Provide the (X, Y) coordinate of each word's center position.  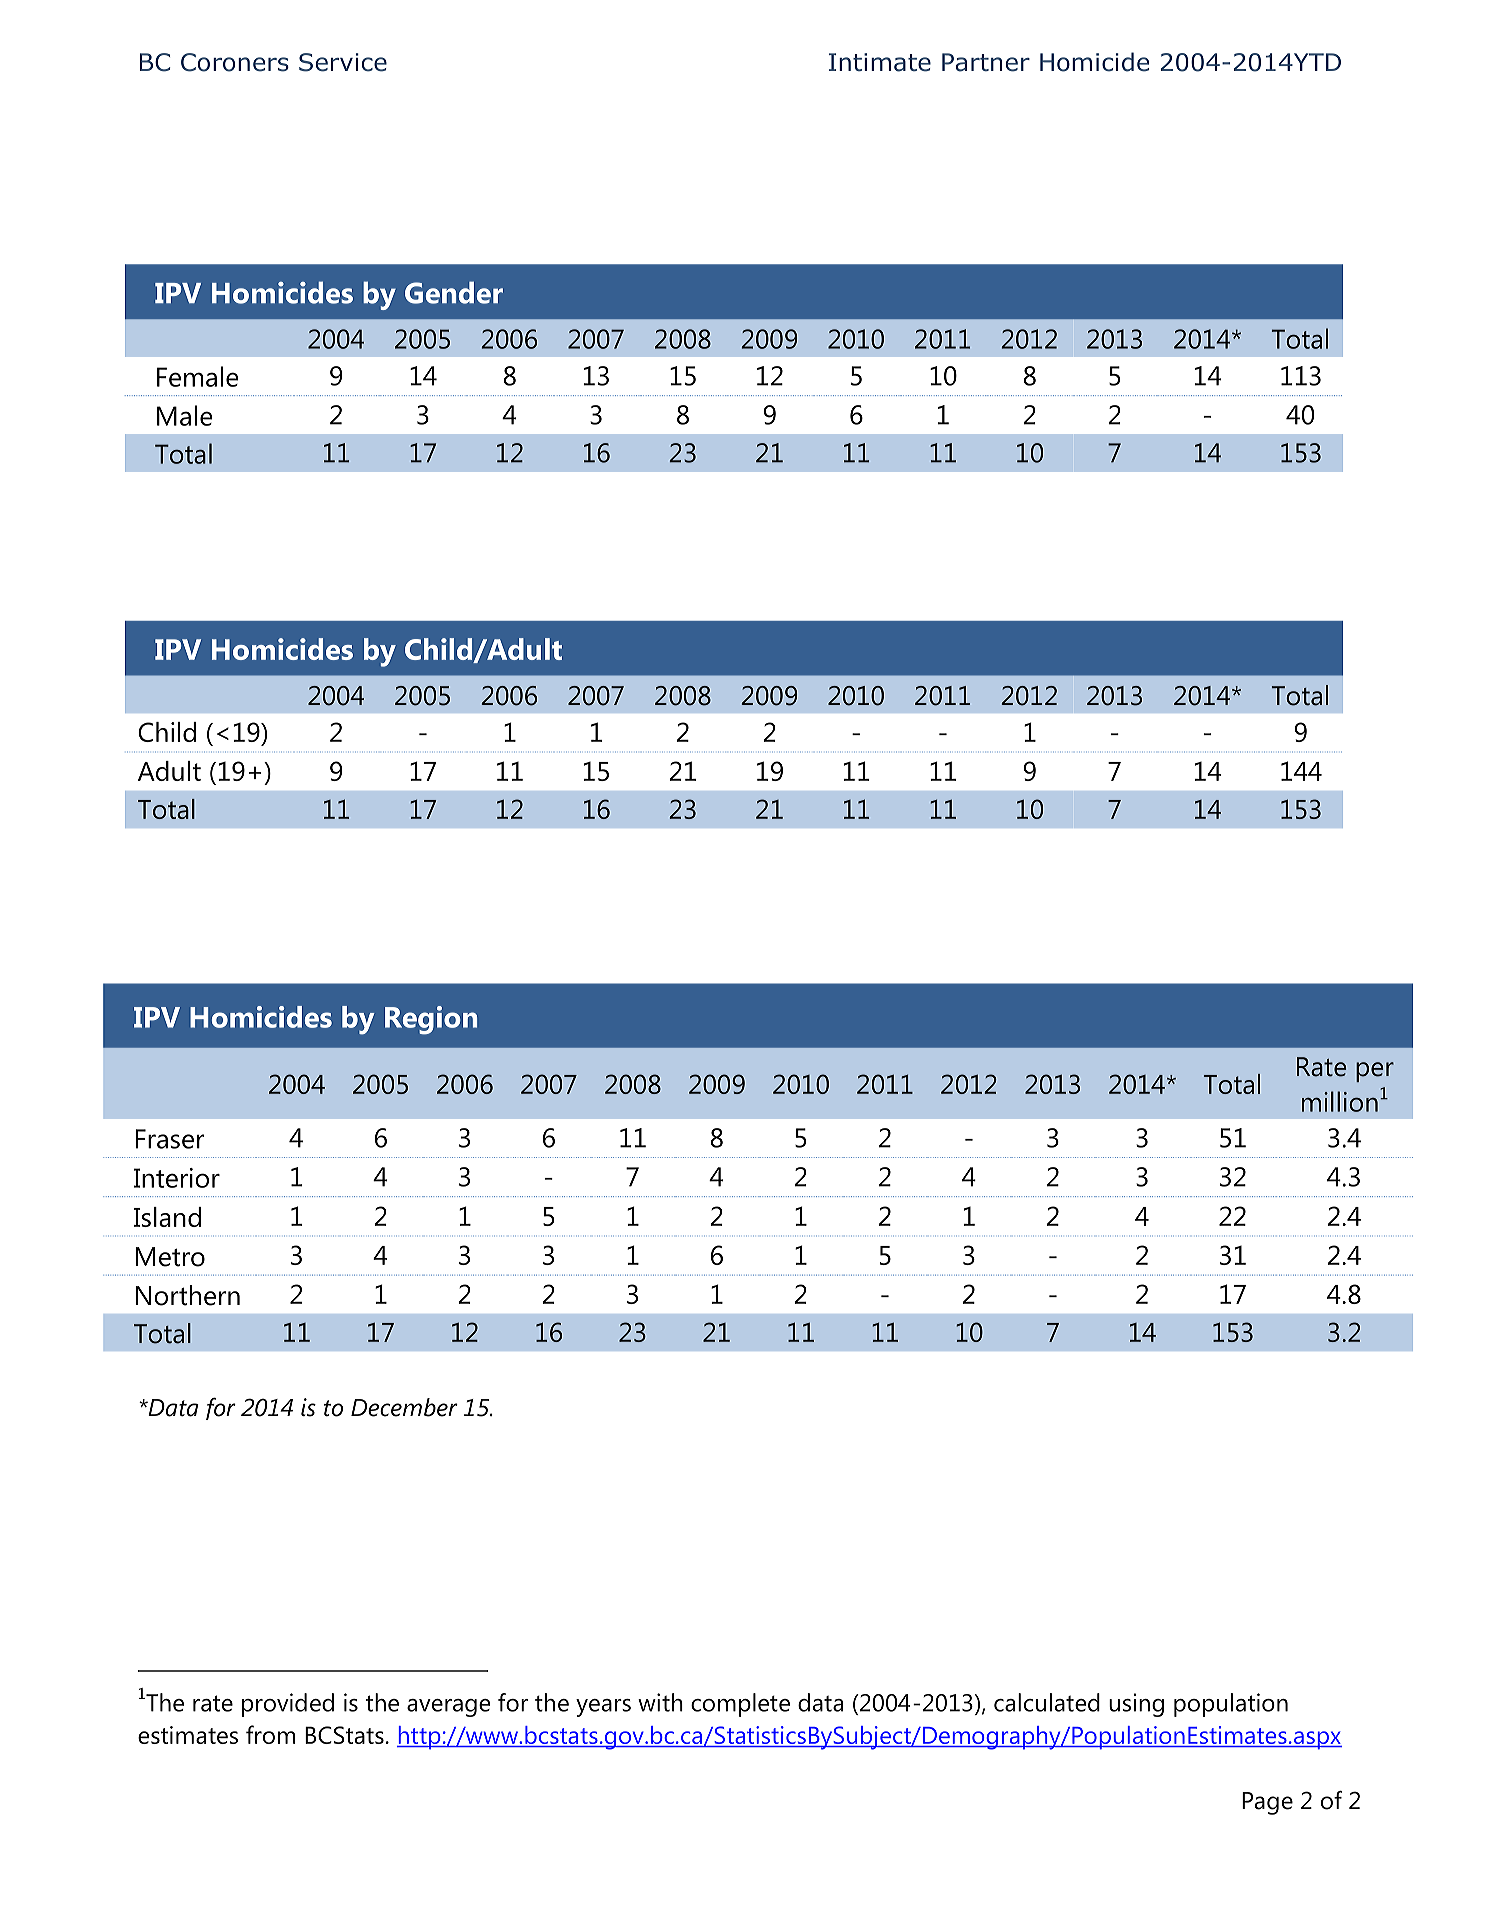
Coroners (235, 62)
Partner (986, 62)
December (404, 1407)
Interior (177, 1178)
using (1136, 1705)
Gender (454, 292)
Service (343, 62)
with (660, 1702)
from (270, 1734)
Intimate (880, 62)
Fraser (170, 1139)
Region (431, 1020)
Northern (188, 1295)
